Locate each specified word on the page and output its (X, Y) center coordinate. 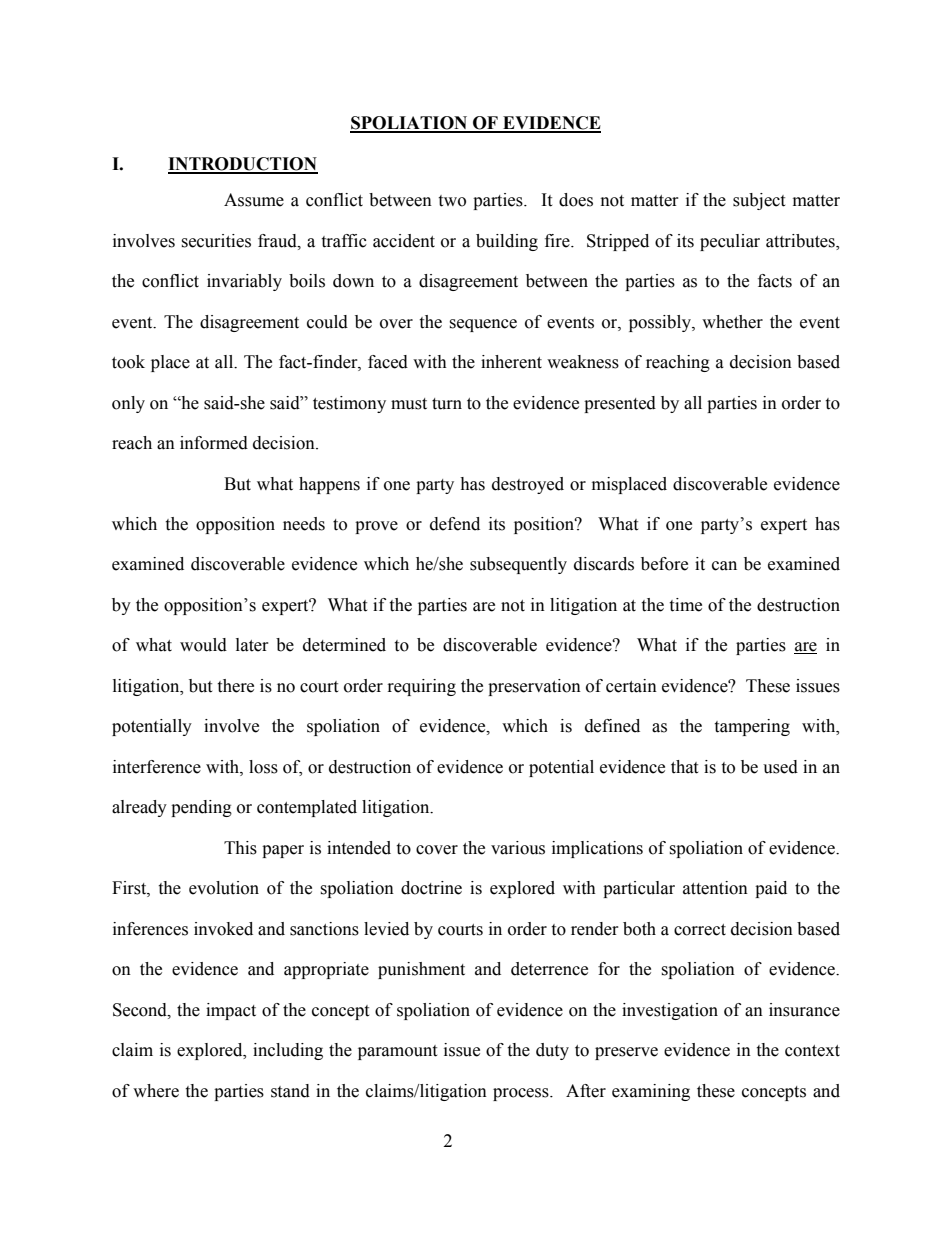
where (156, 1091)
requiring (422, 687)
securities (216, 241)
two (452, 201)
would (203, 645)
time (685, 605)
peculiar (730, 242)
